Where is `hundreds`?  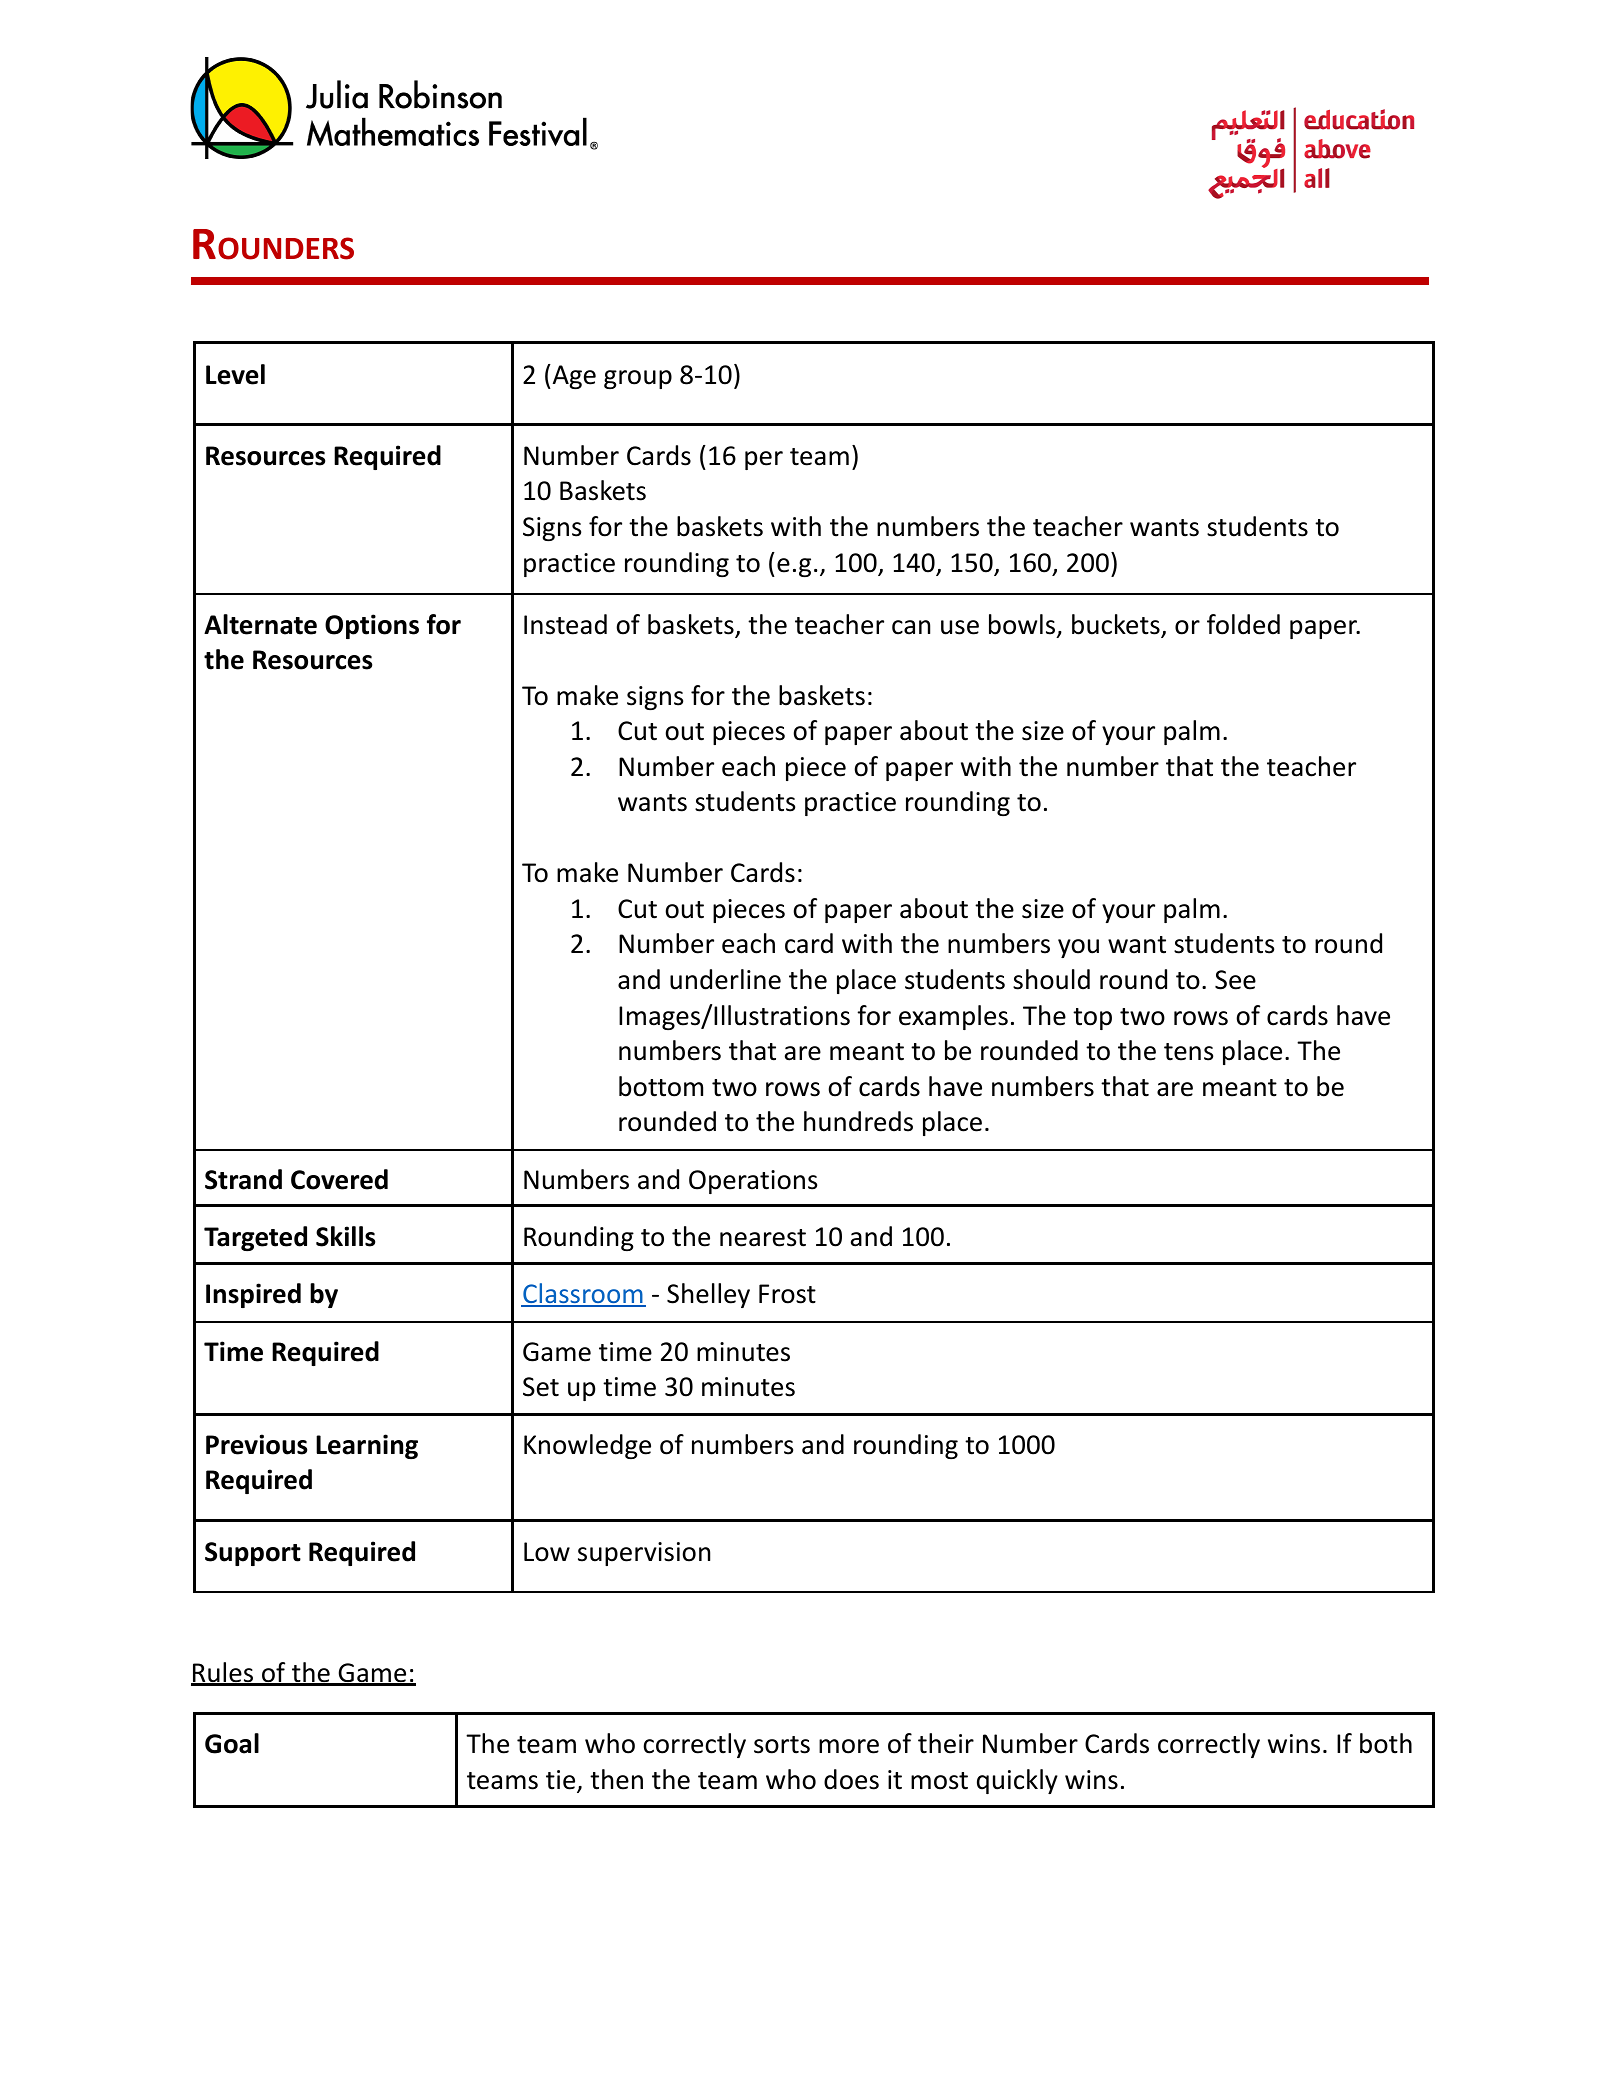
hundreds is located at coordinates (858, 1121).
